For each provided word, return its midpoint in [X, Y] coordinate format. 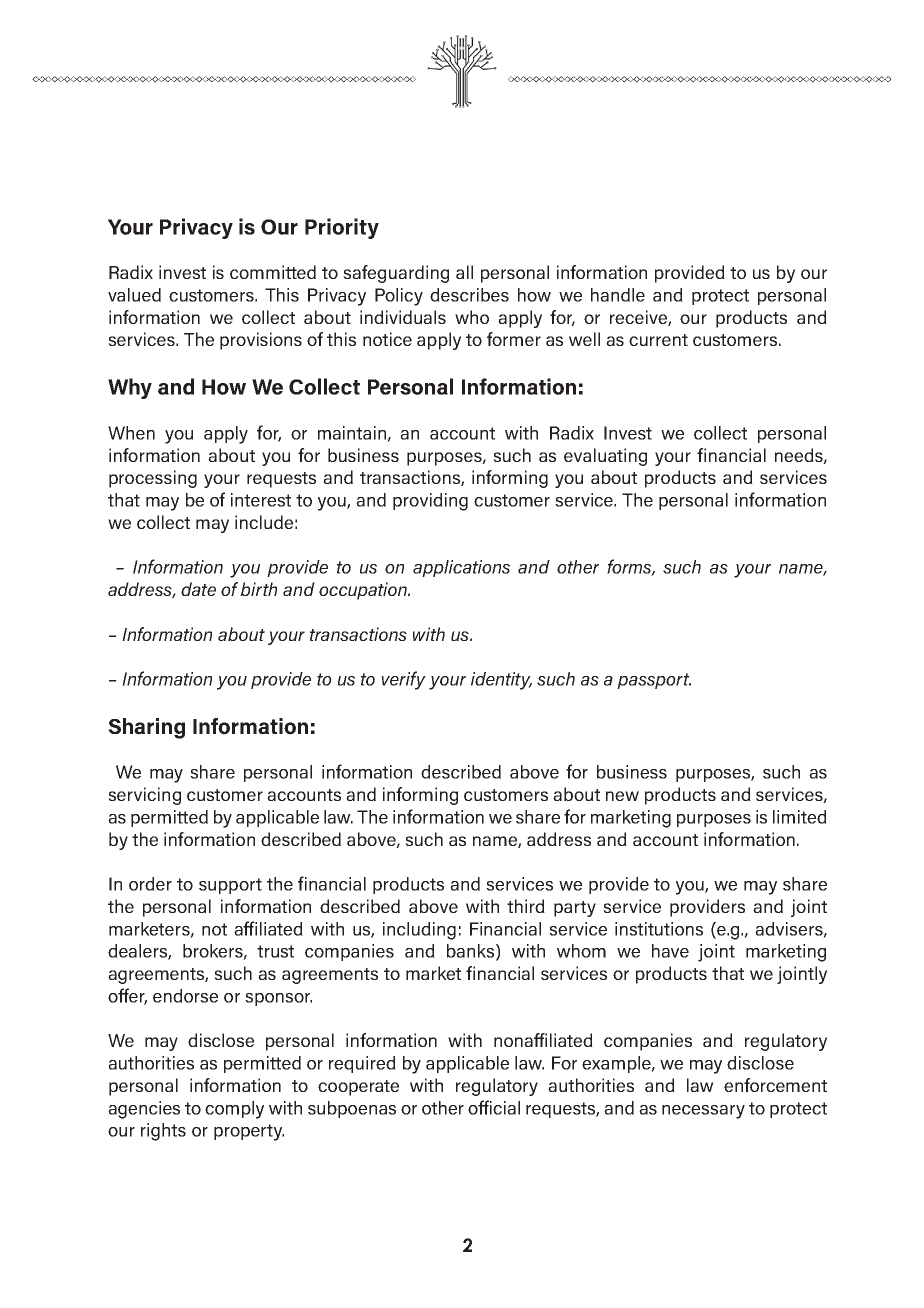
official [494, 1107]
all [464, 272]
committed [273, 272]
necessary [703, 1112]
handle [618, 295]
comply [234, 1110]
